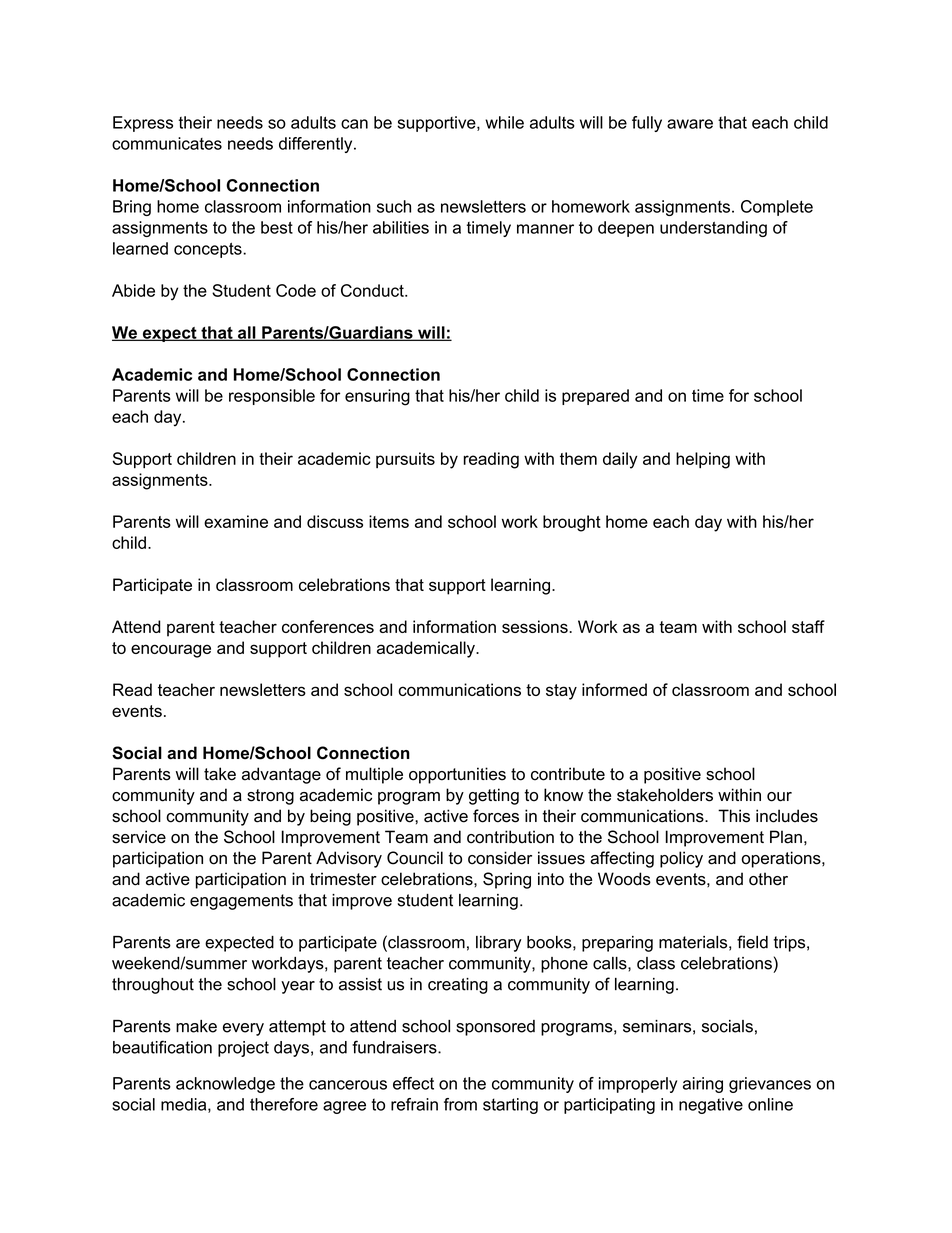 The image size is (952, 1233). What do you see at coordinates (171, 651) in the image?
I see `encourage` at bounding box center [171, 651].
